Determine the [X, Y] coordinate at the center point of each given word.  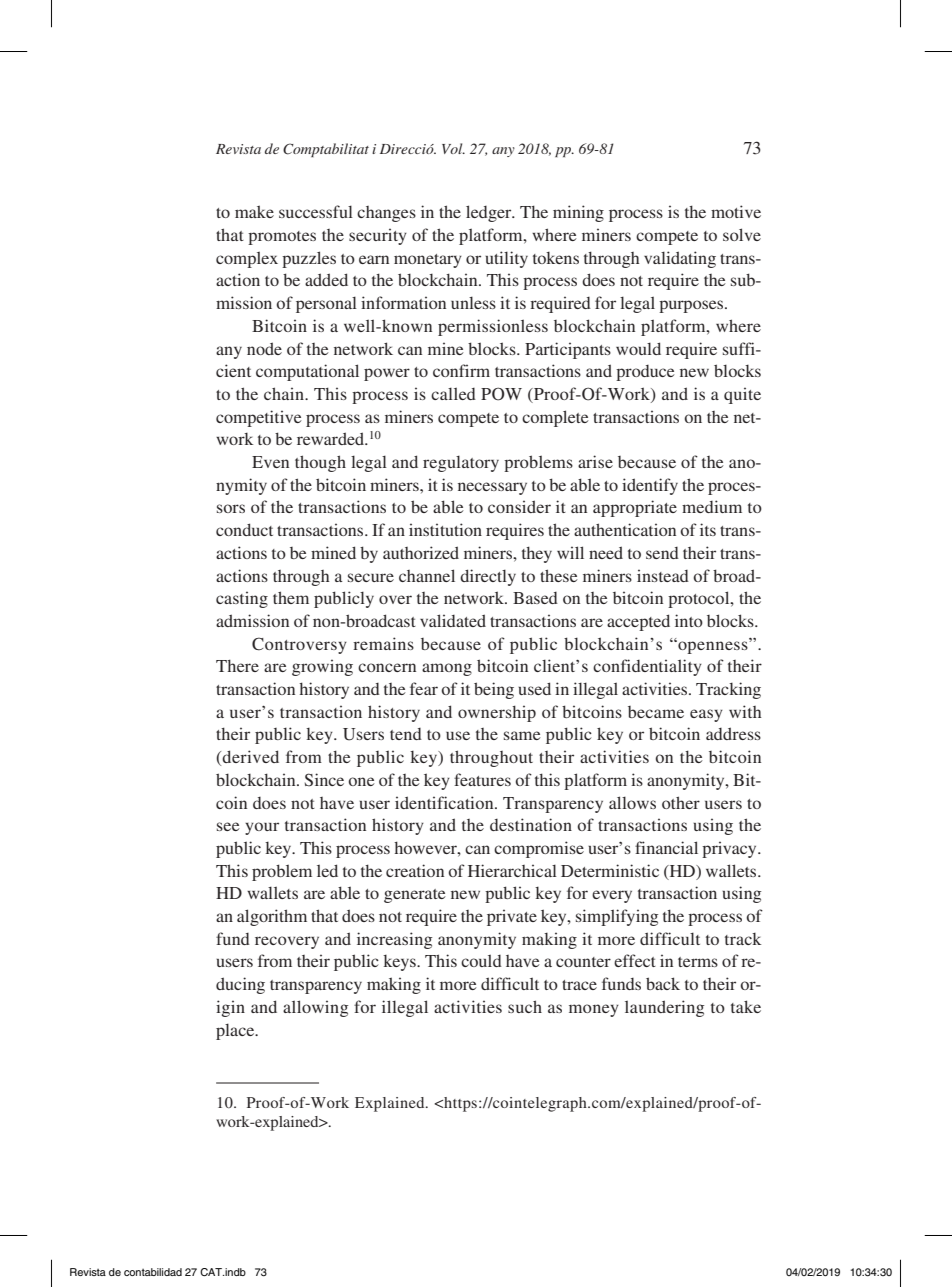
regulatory [461, 463]
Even [270, 462]
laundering [664, 1008]
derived [250, 756]
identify [650, 486]
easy [706, 715]
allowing [315, 1008]
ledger [490, 213]
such [525, 1006]
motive [736, 211]
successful [316, 211]
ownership [497, 713]
